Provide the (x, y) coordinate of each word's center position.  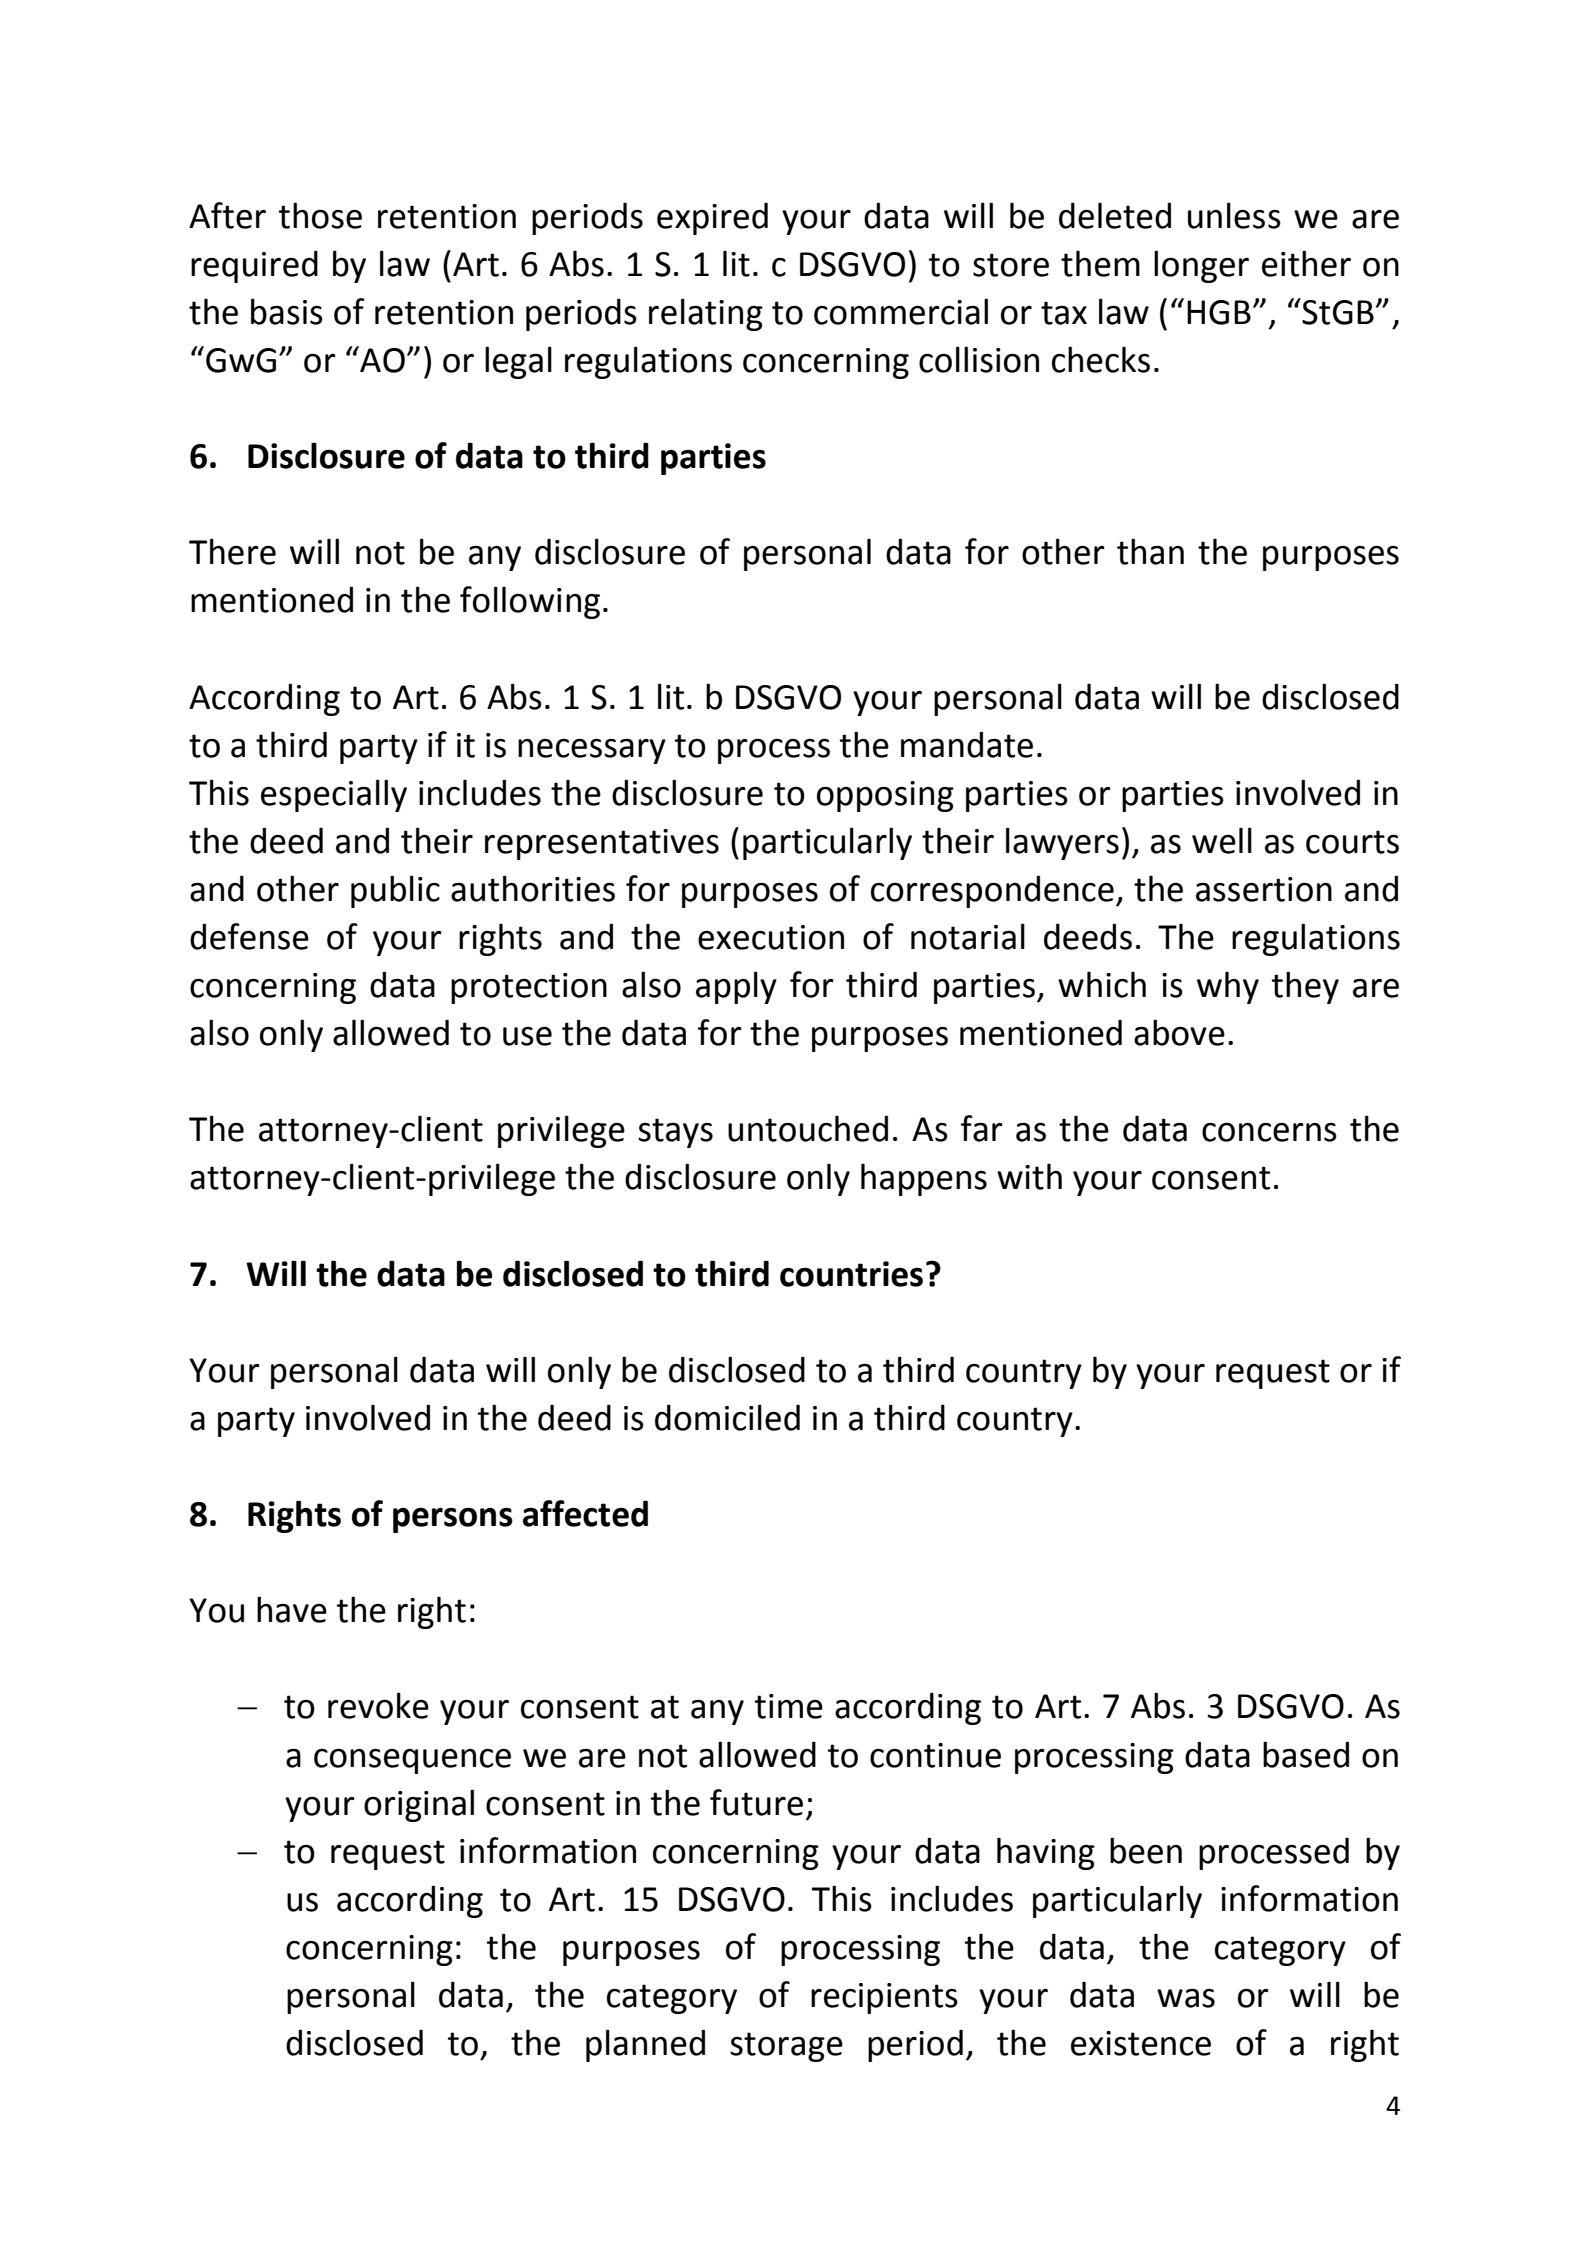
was (1186, 1998)
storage (786, 2047)
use (527, 1036)
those (320, 215)
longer (1201, 266)
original (419, 1805)
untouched (808, 1128)
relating (706, 314)
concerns (1269, 1132)
